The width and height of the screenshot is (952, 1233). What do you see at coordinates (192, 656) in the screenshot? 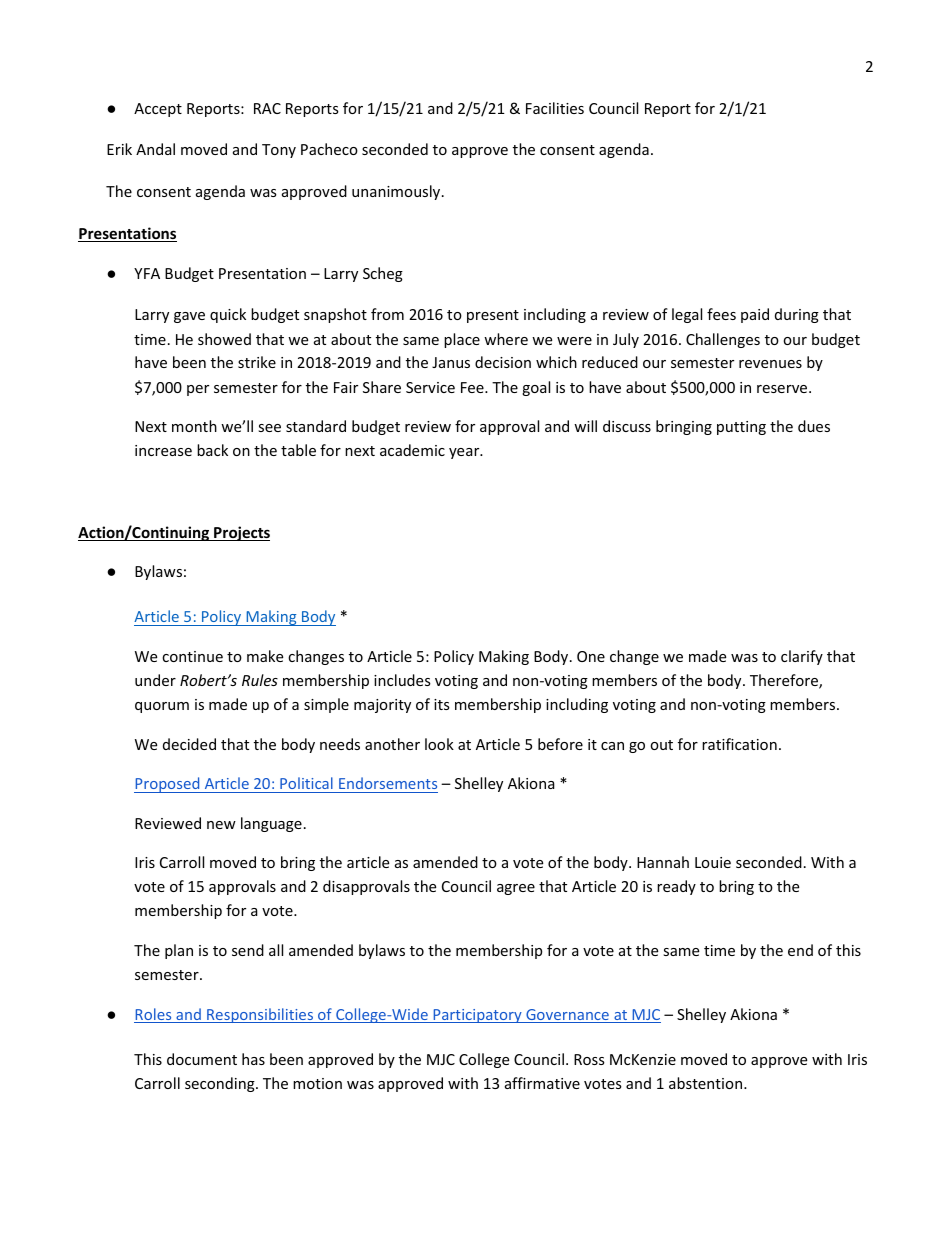
I see `continue` at bounding box center [192, 656].
